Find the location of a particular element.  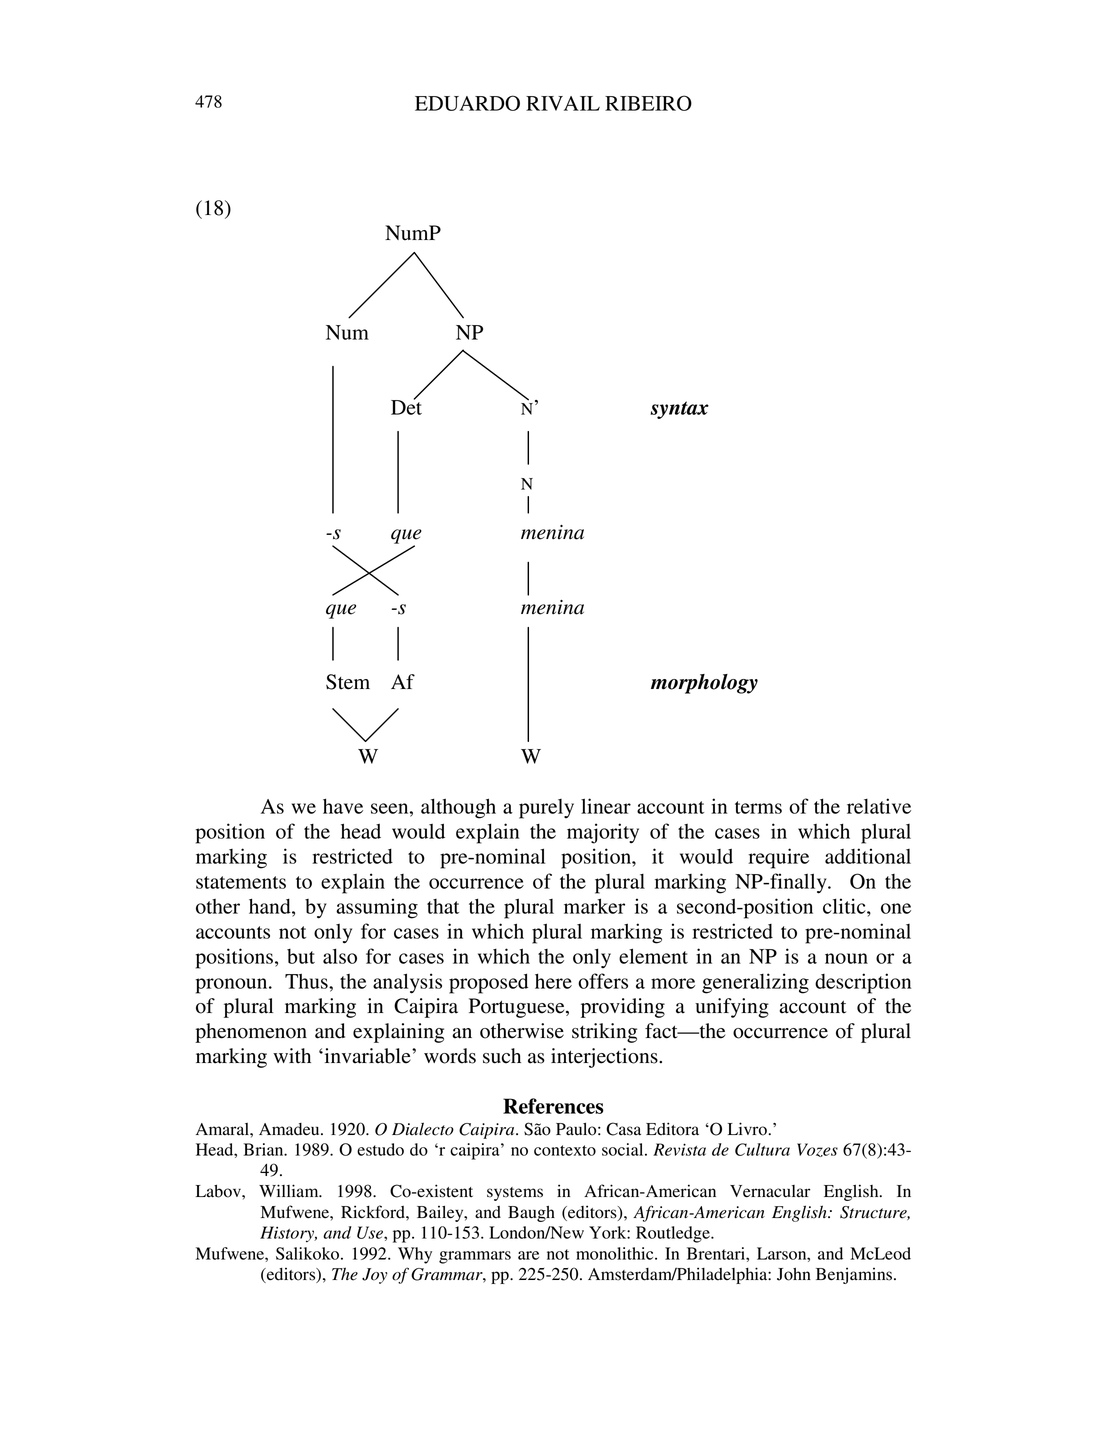

John is located at coordinates (794, 1274).
